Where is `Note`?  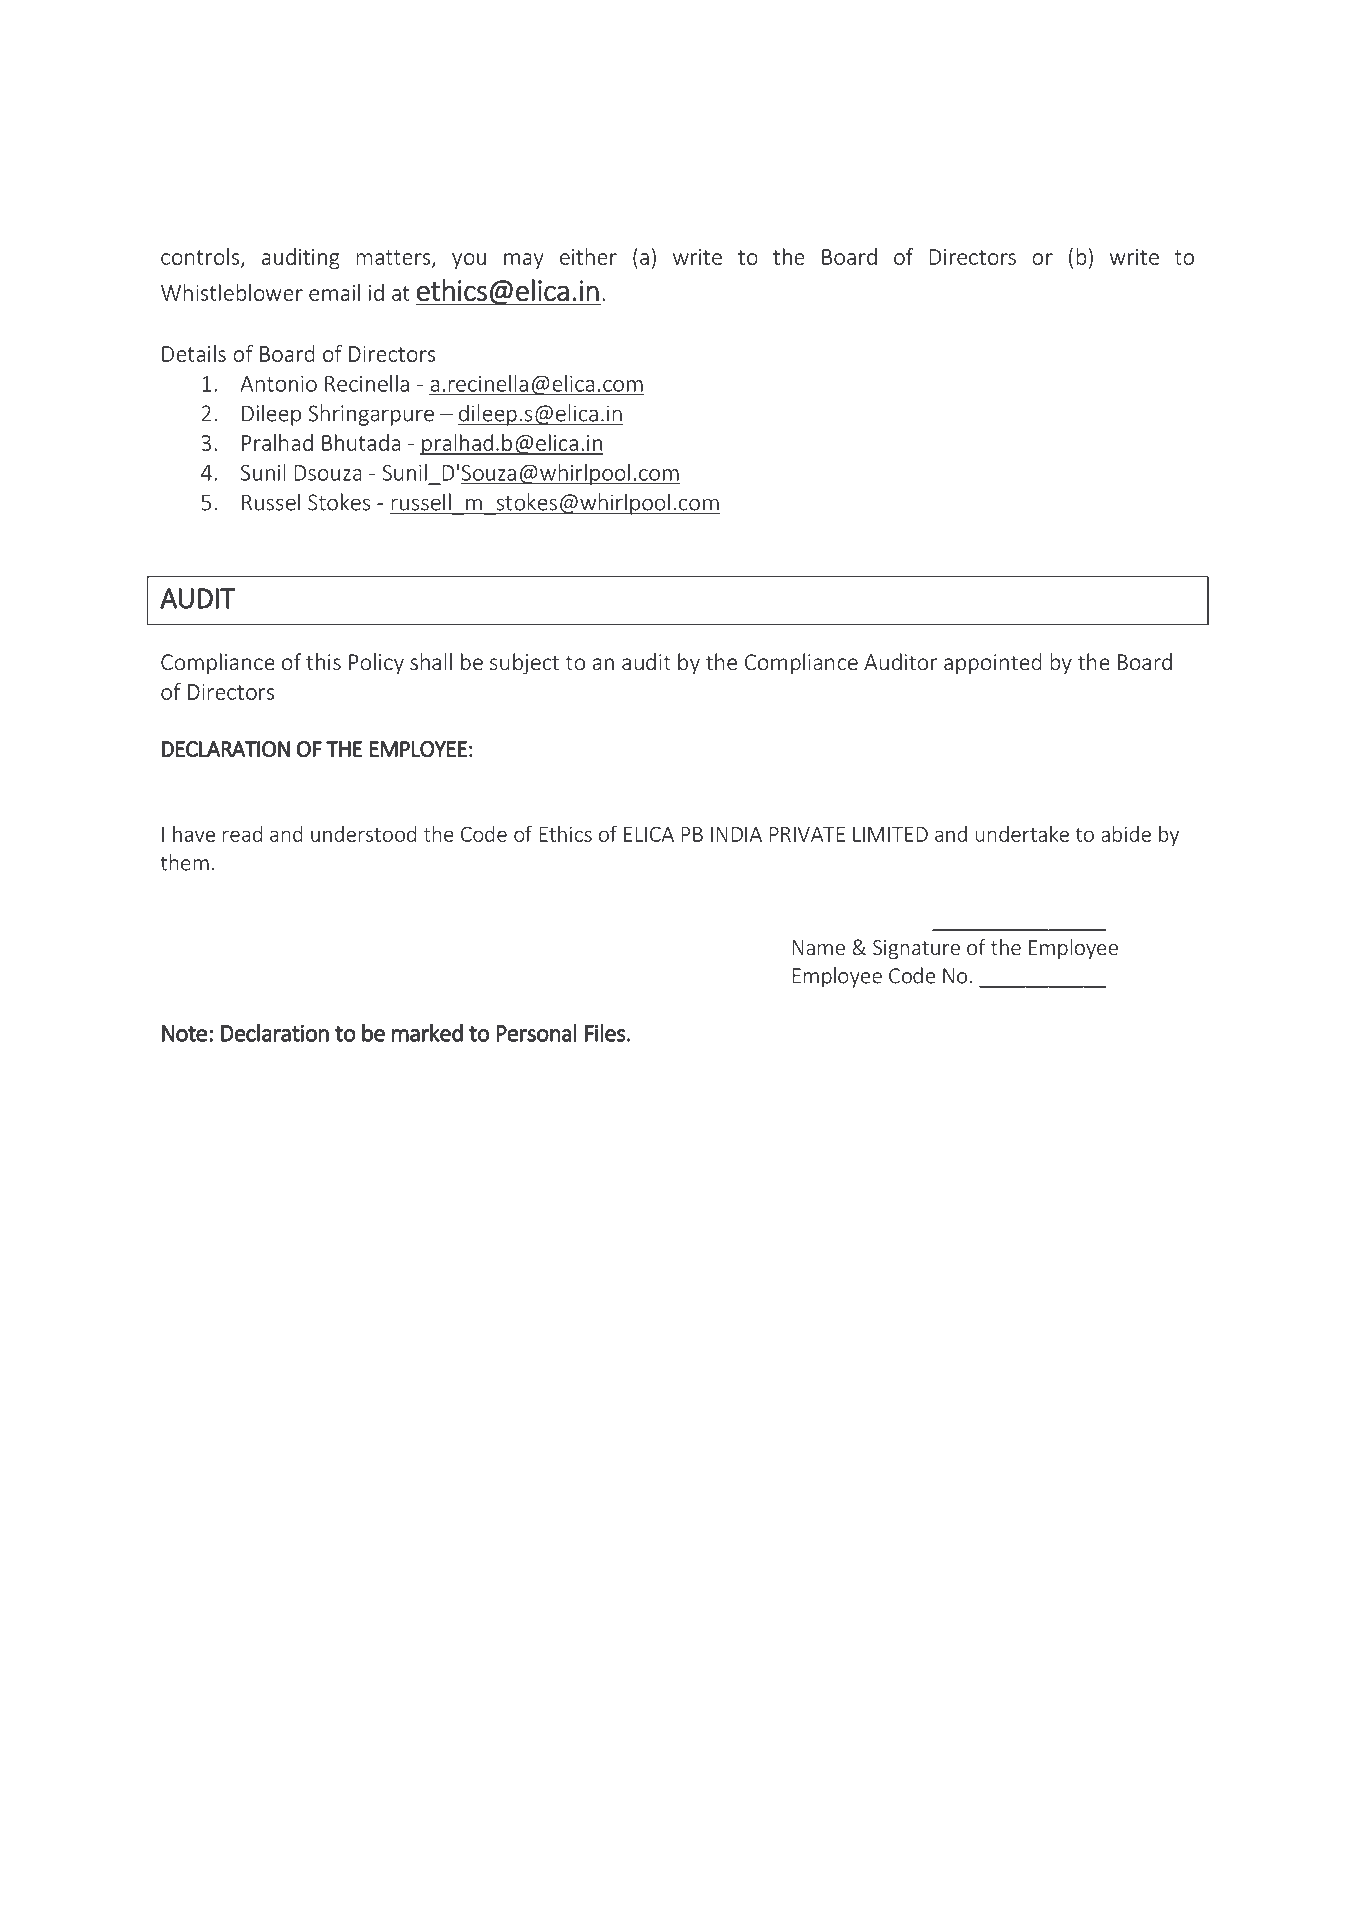
Note is located at coordinates (184, 1033).
